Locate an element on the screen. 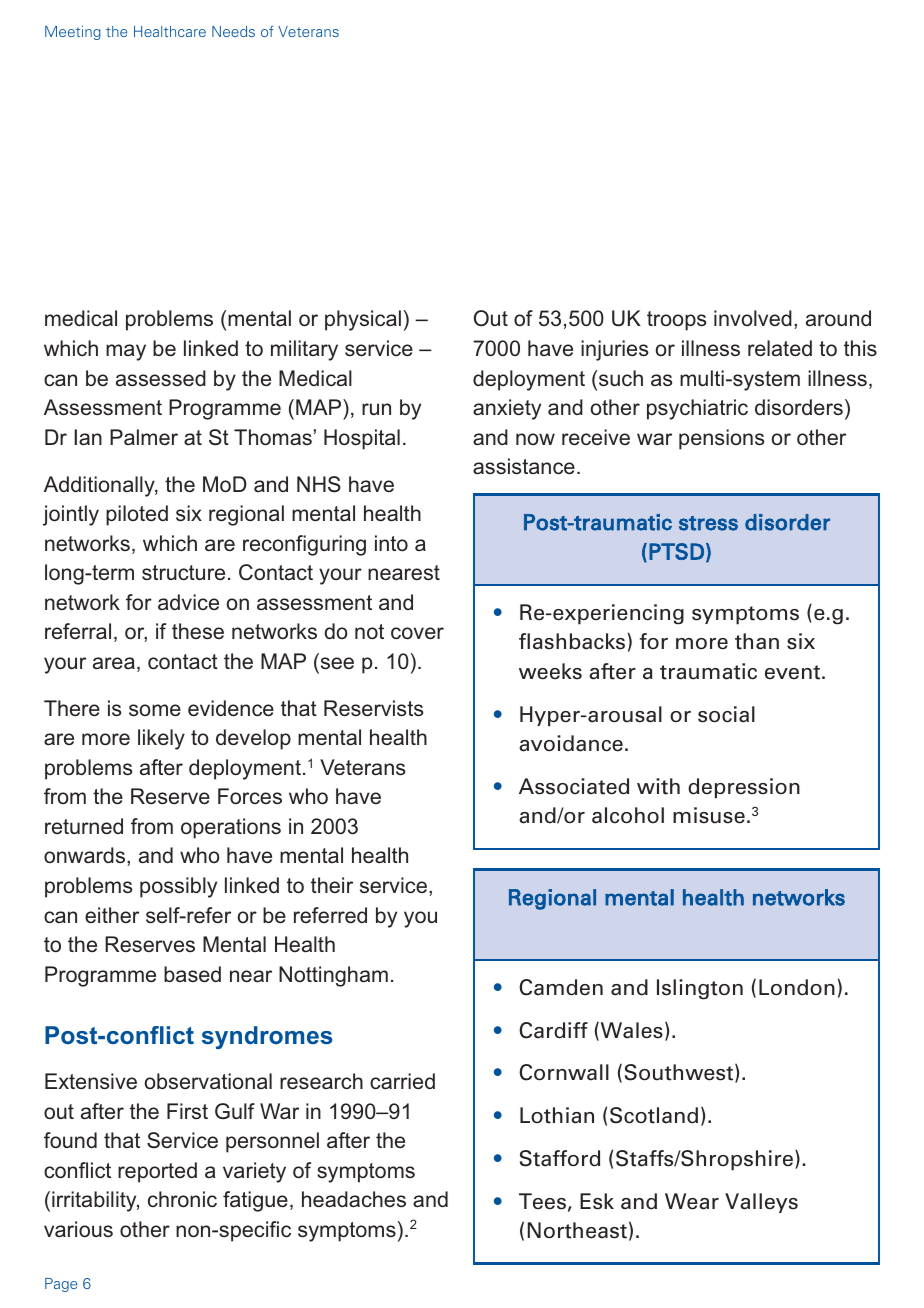 Image resolution: width=924 pixels, height=1308 pixels. involved is located at coordinates (753, 318).
